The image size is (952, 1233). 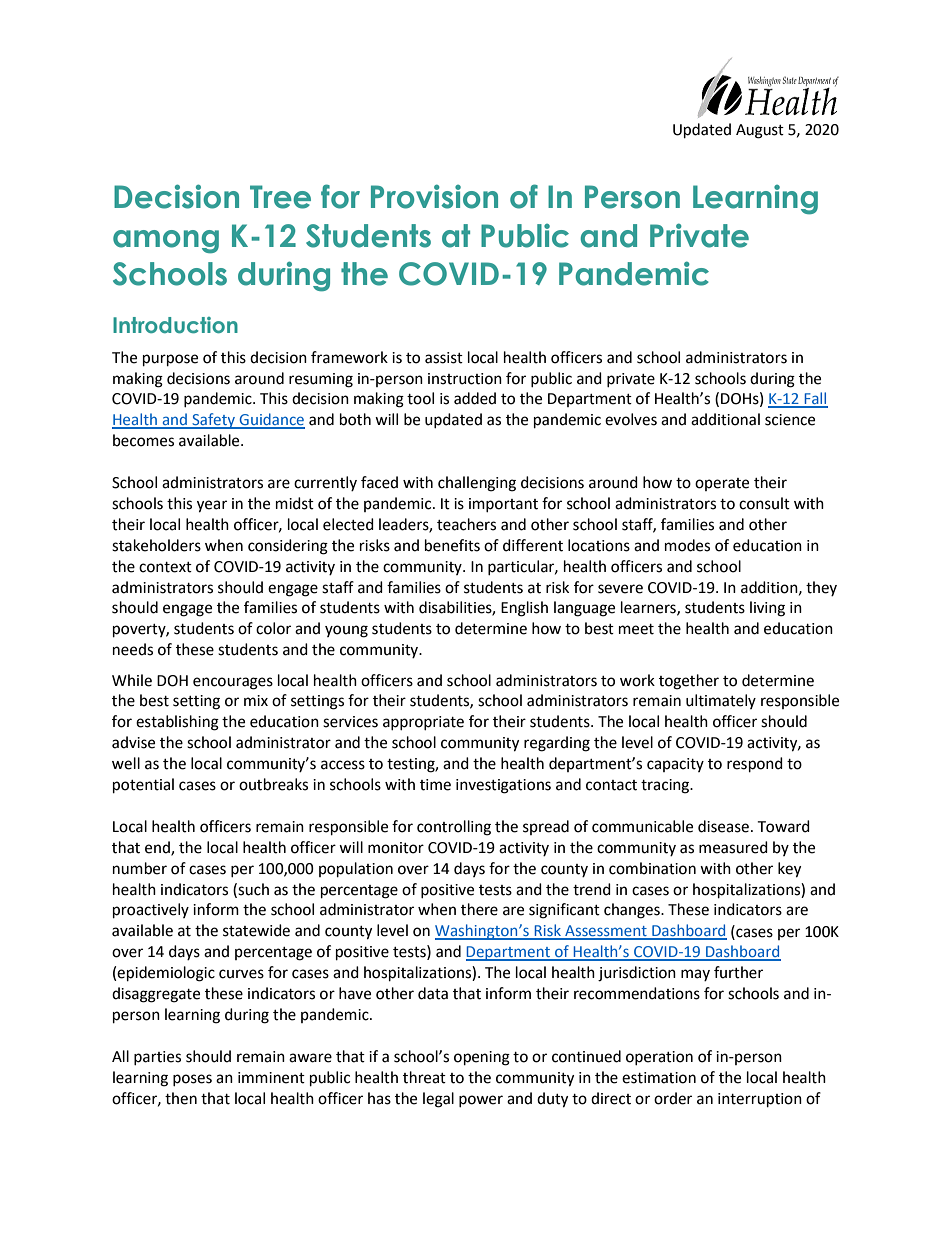 I want to click on respond, so click(x=755, y=765).
